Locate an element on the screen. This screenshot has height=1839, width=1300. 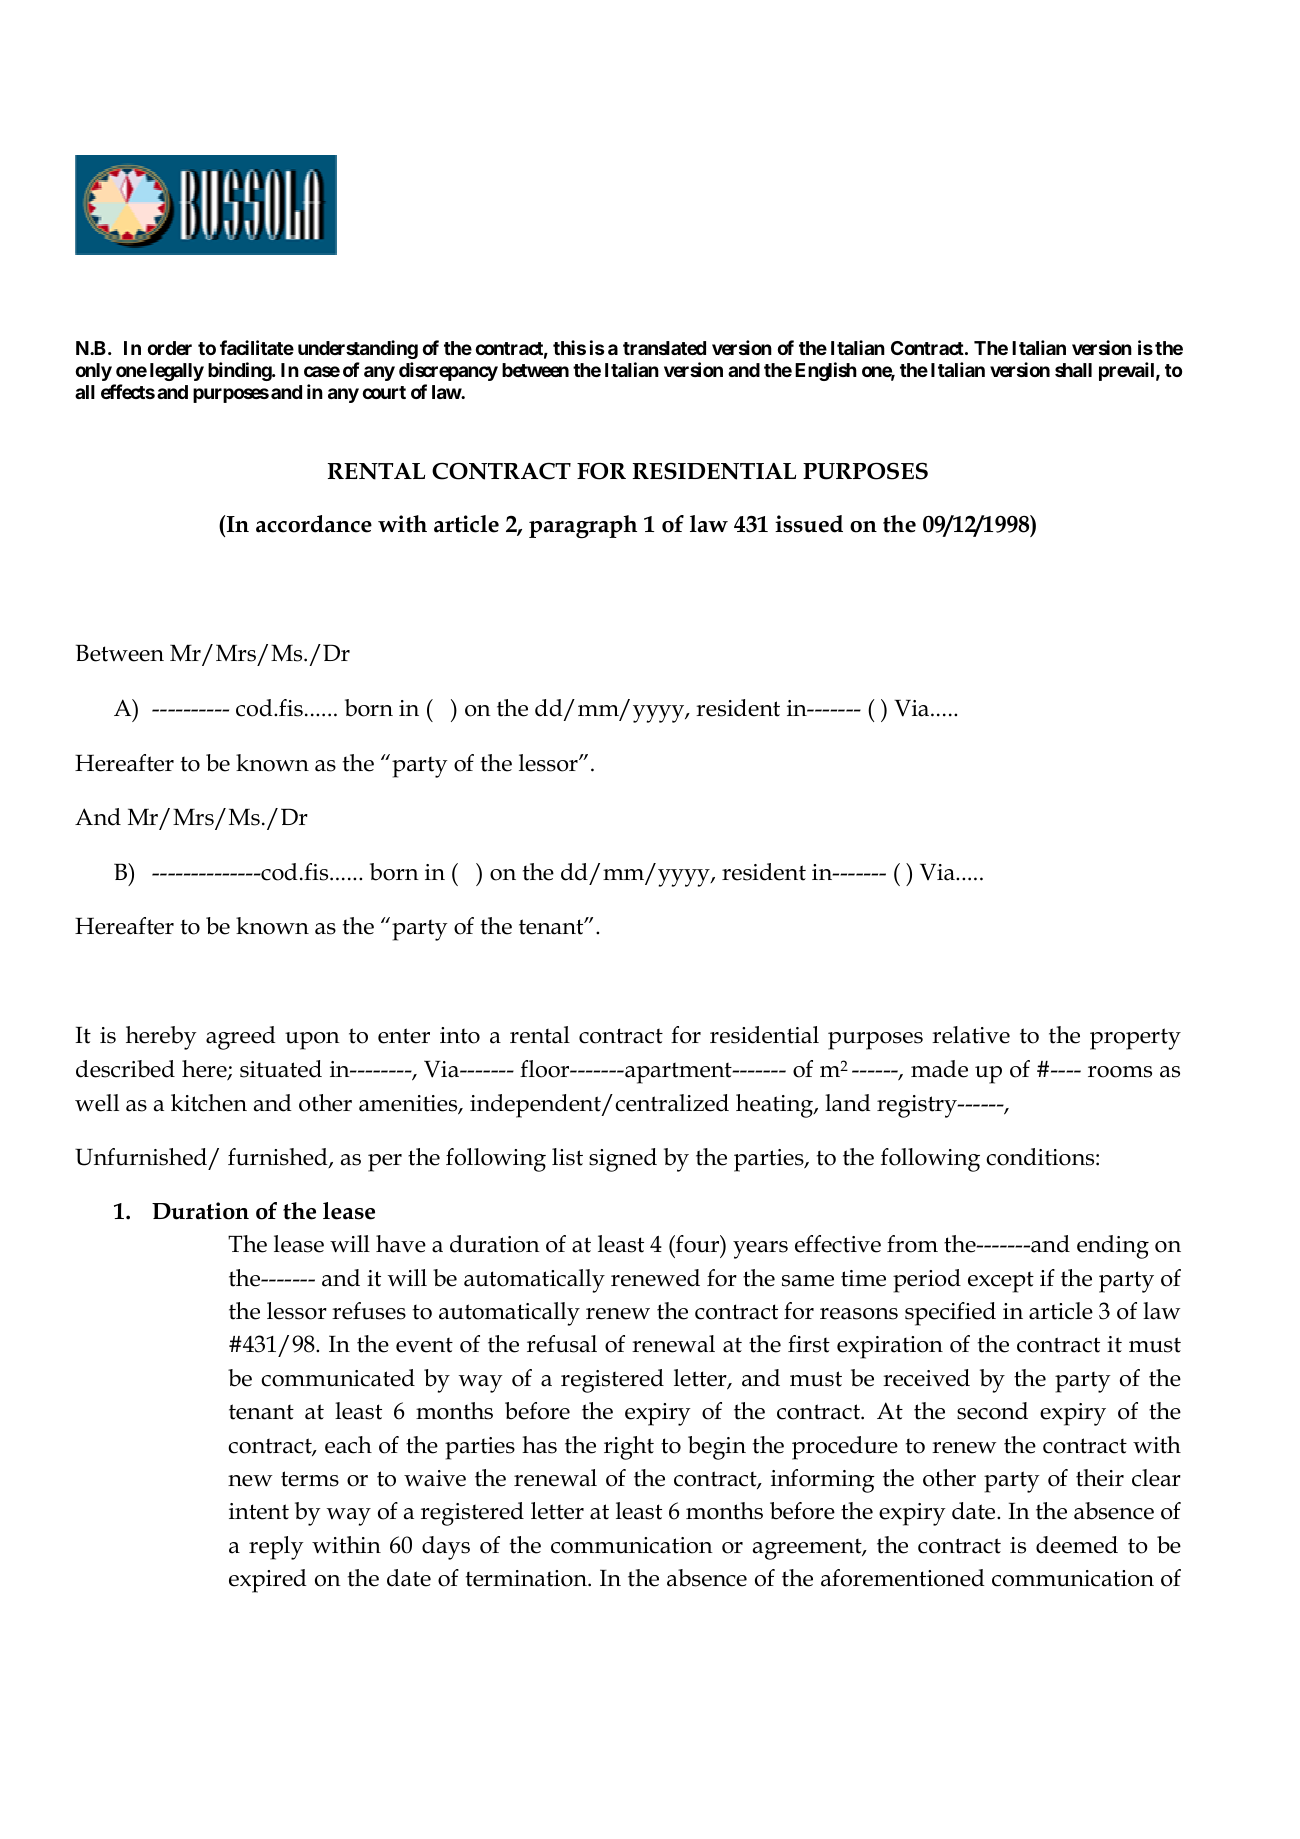
paragraph is located at coordinates (583, 527).
